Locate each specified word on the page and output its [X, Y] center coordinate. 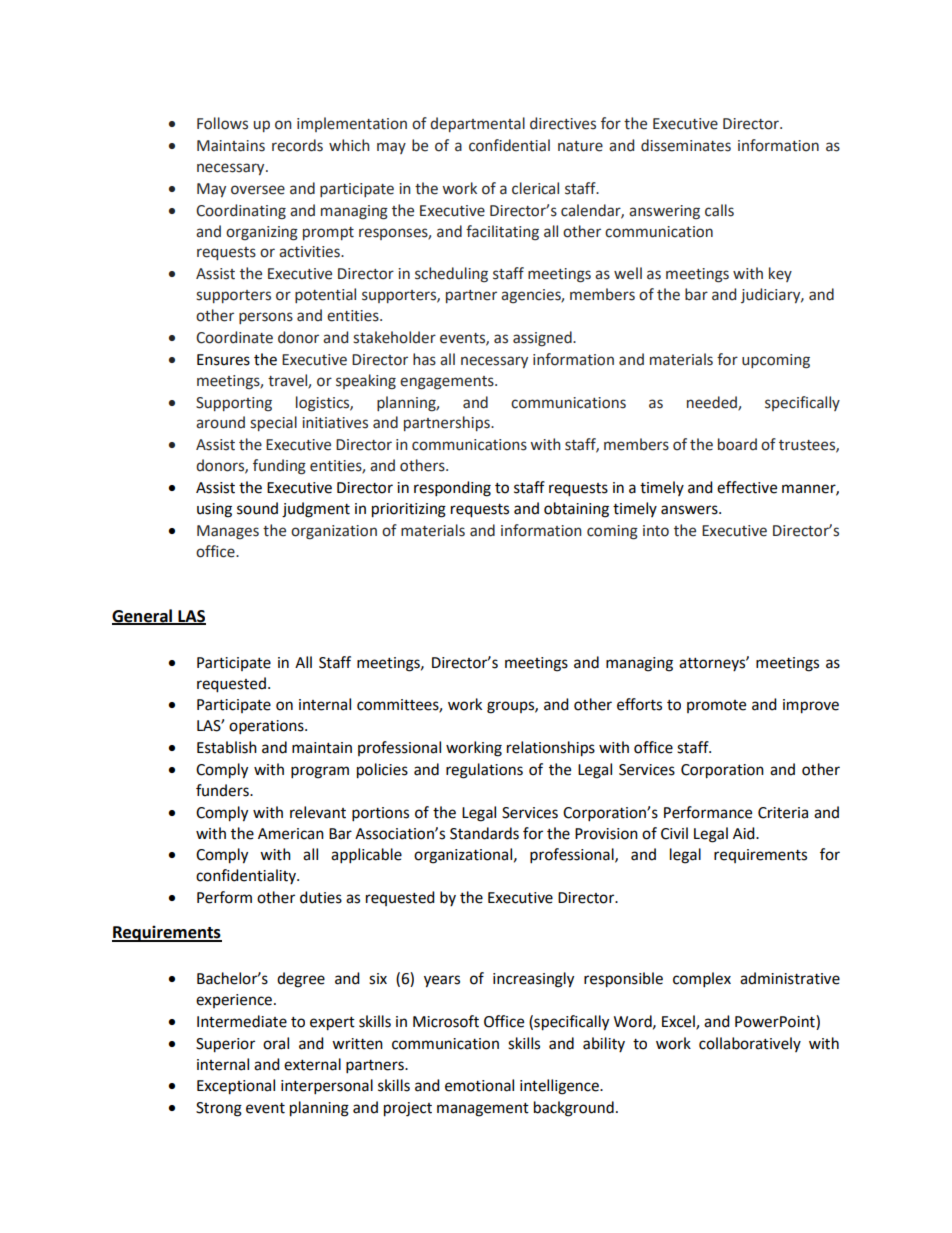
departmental [477, 124]
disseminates [686, 145]
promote [716, 706]
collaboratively [750, 1044]
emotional [479, 1085]
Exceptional [236, 1087]
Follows [222, 123]
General [143, 616]
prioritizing [409, 510]
